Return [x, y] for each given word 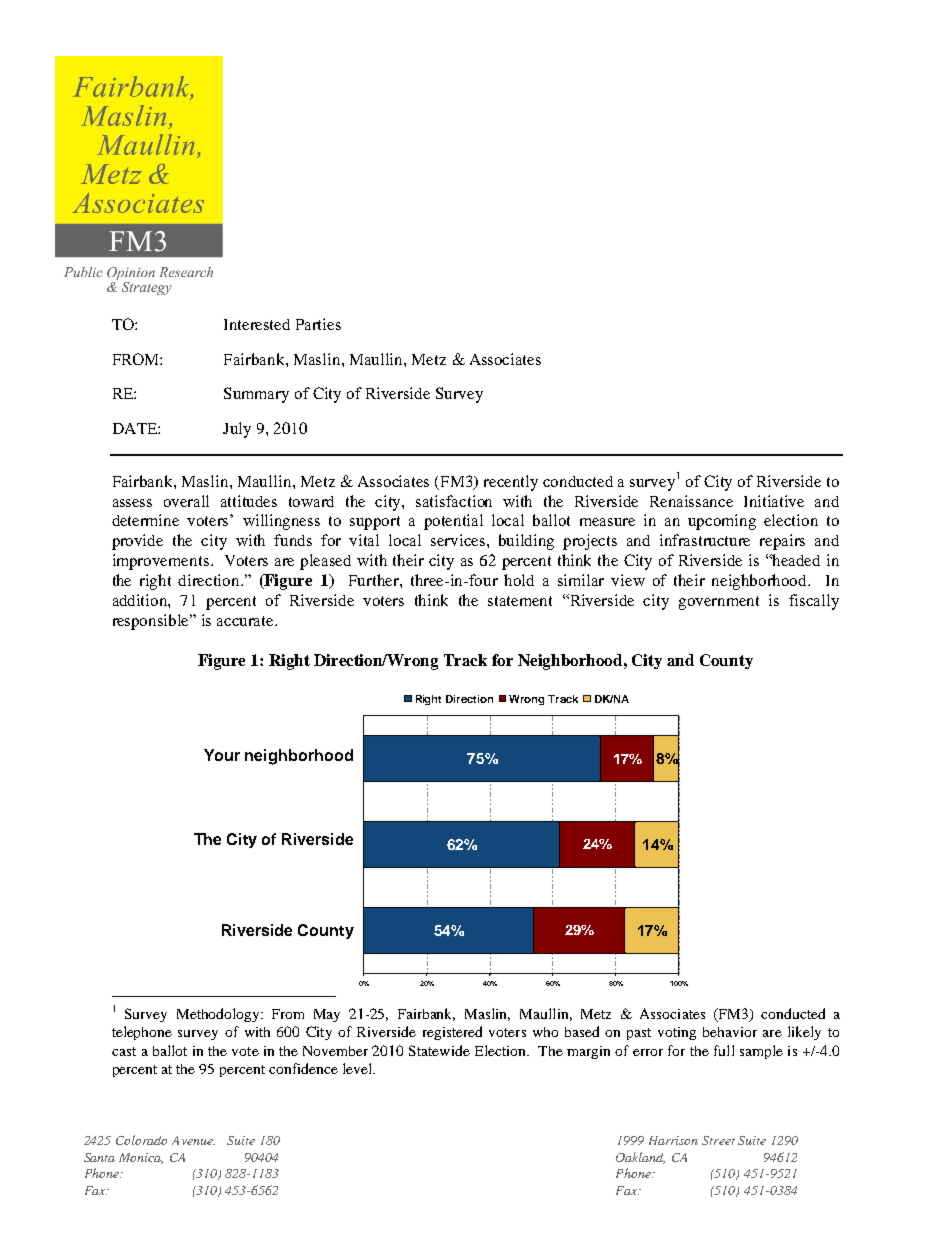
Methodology [220, 1015]
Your [222, 755]
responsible [152, 622]
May [327, 1015]
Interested [257, 324]
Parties [318, 324]
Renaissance [691, 501]
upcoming [722, 522]
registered [452, 1033]
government [719, 603]
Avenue [193, 1140]
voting [677, 1033]
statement [520, 601]
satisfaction [454, 501]
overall [186, 501]
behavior [730, 1032]
